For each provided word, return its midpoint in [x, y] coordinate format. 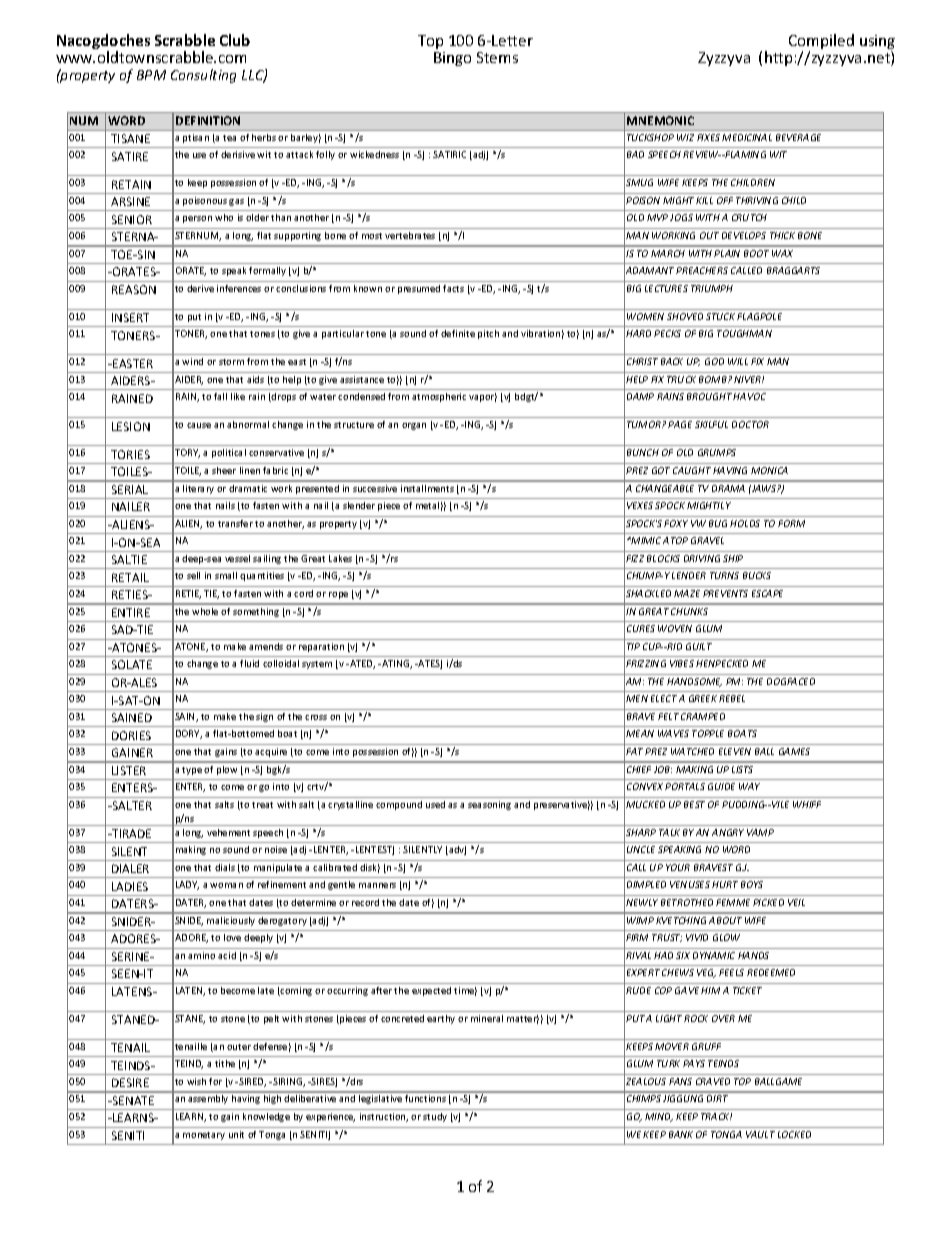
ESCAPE [767, 593]
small [226, 575]
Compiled [821, 43]
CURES [641, 628]
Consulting [203, 76]
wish [196, 1081]
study [435, 1117]
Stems [497, 57]
